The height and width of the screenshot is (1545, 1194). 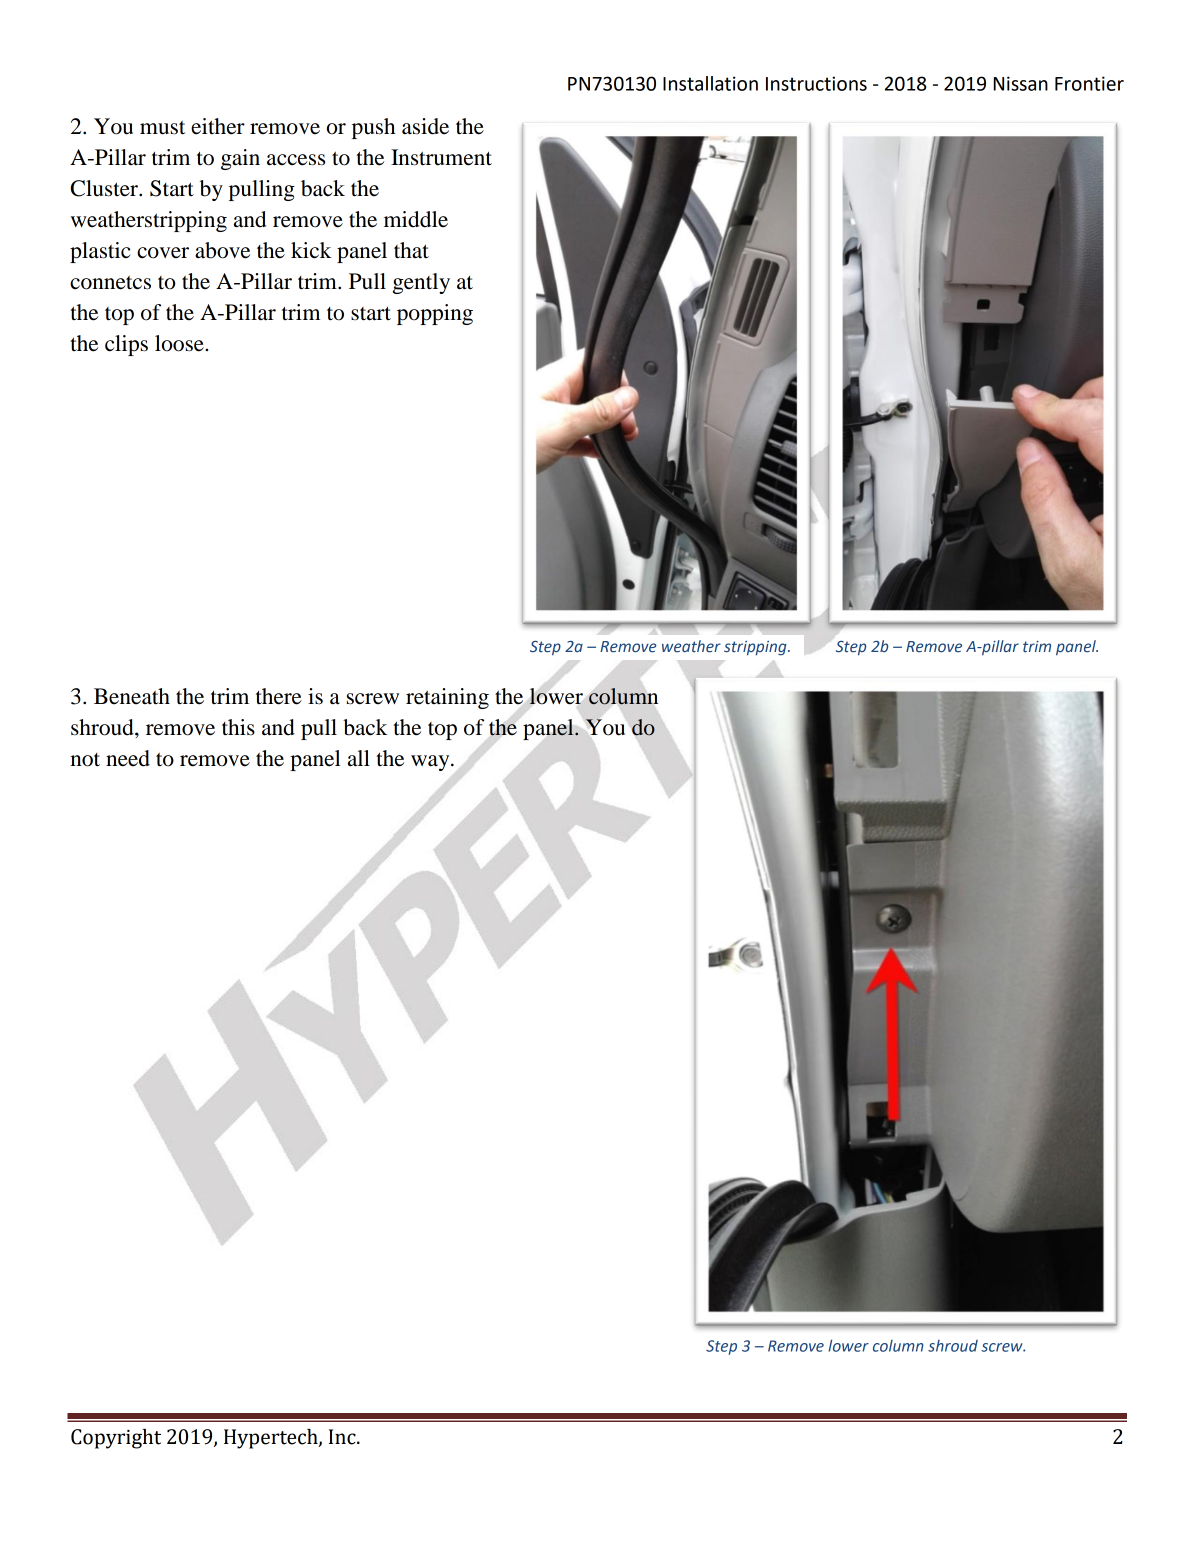 I want to click on Installation, so click(x=710, y=83).
